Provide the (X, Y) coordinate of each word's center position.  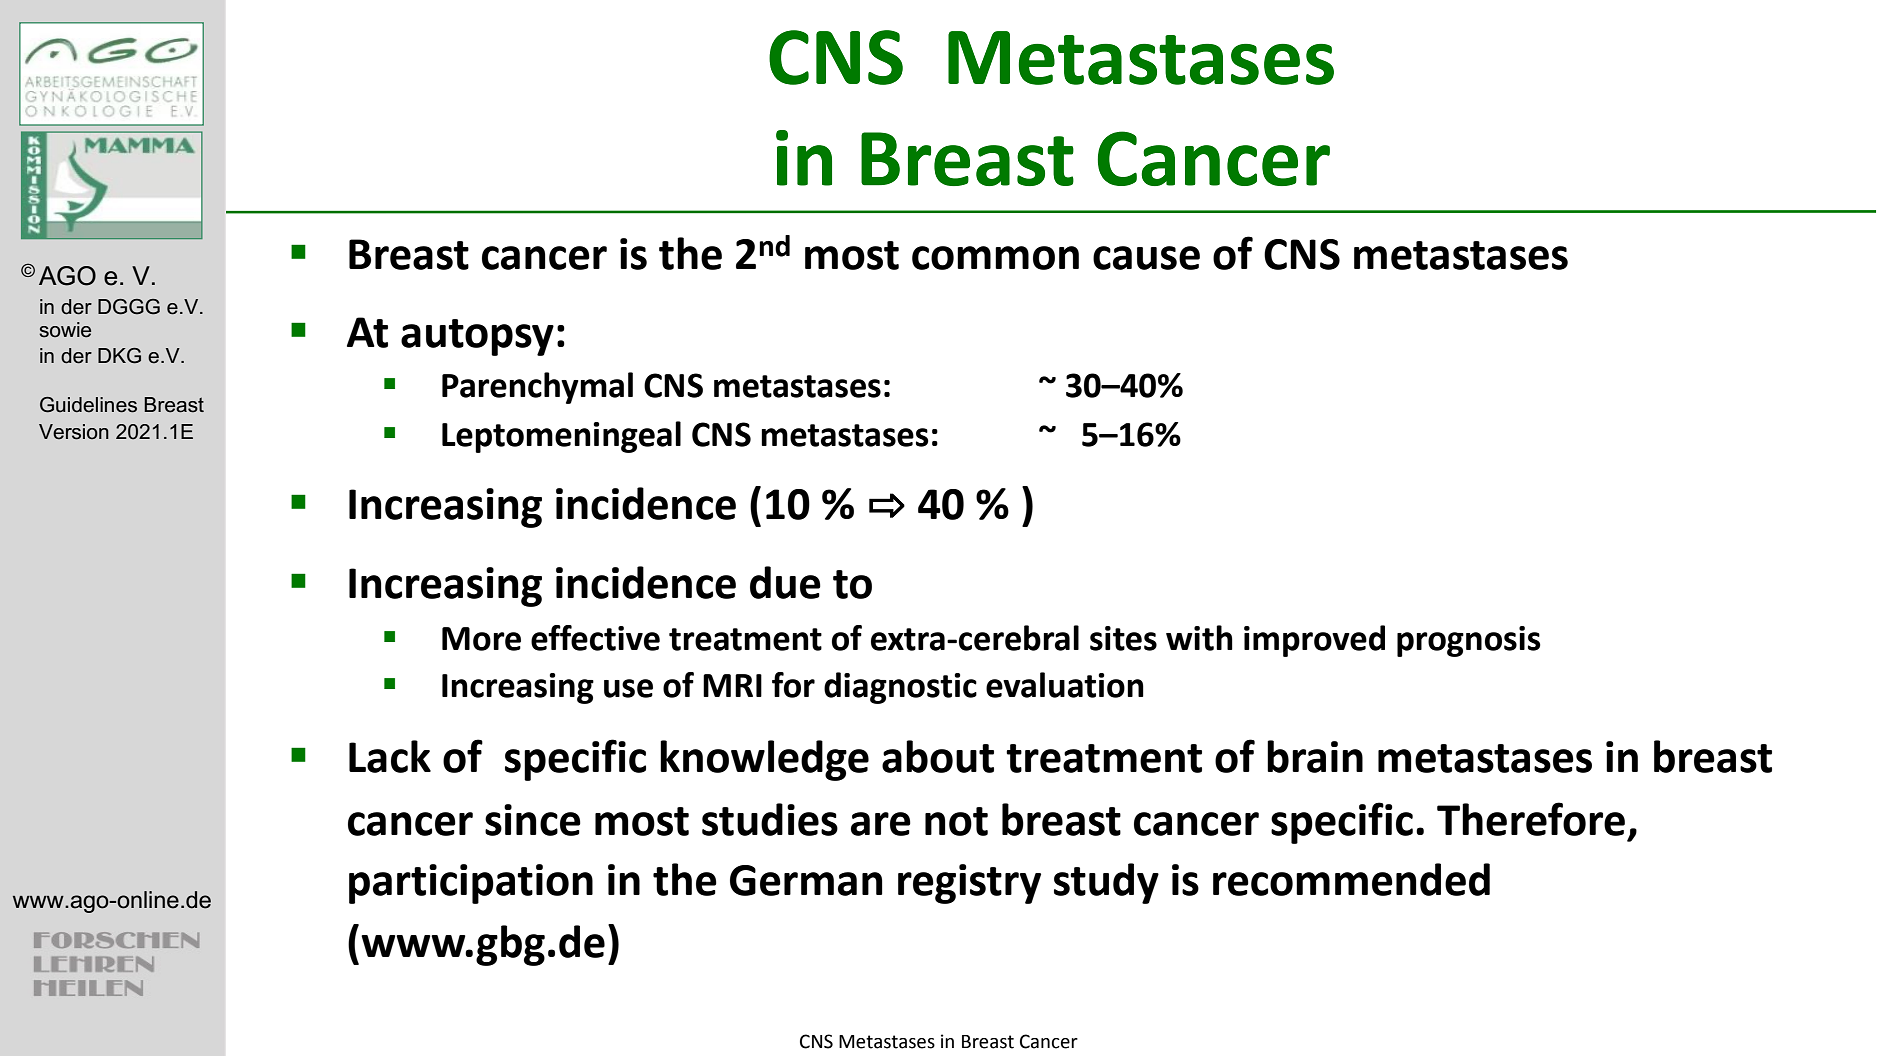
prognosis (1469, 641)
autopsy (477, 337)
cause (1146, 258)
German (806, 880)
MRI (732, 685)
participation (471, 884)
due (785, 582)
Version (74, 432)
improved (1314, 641)
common (995, 258)
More (481, 639)
